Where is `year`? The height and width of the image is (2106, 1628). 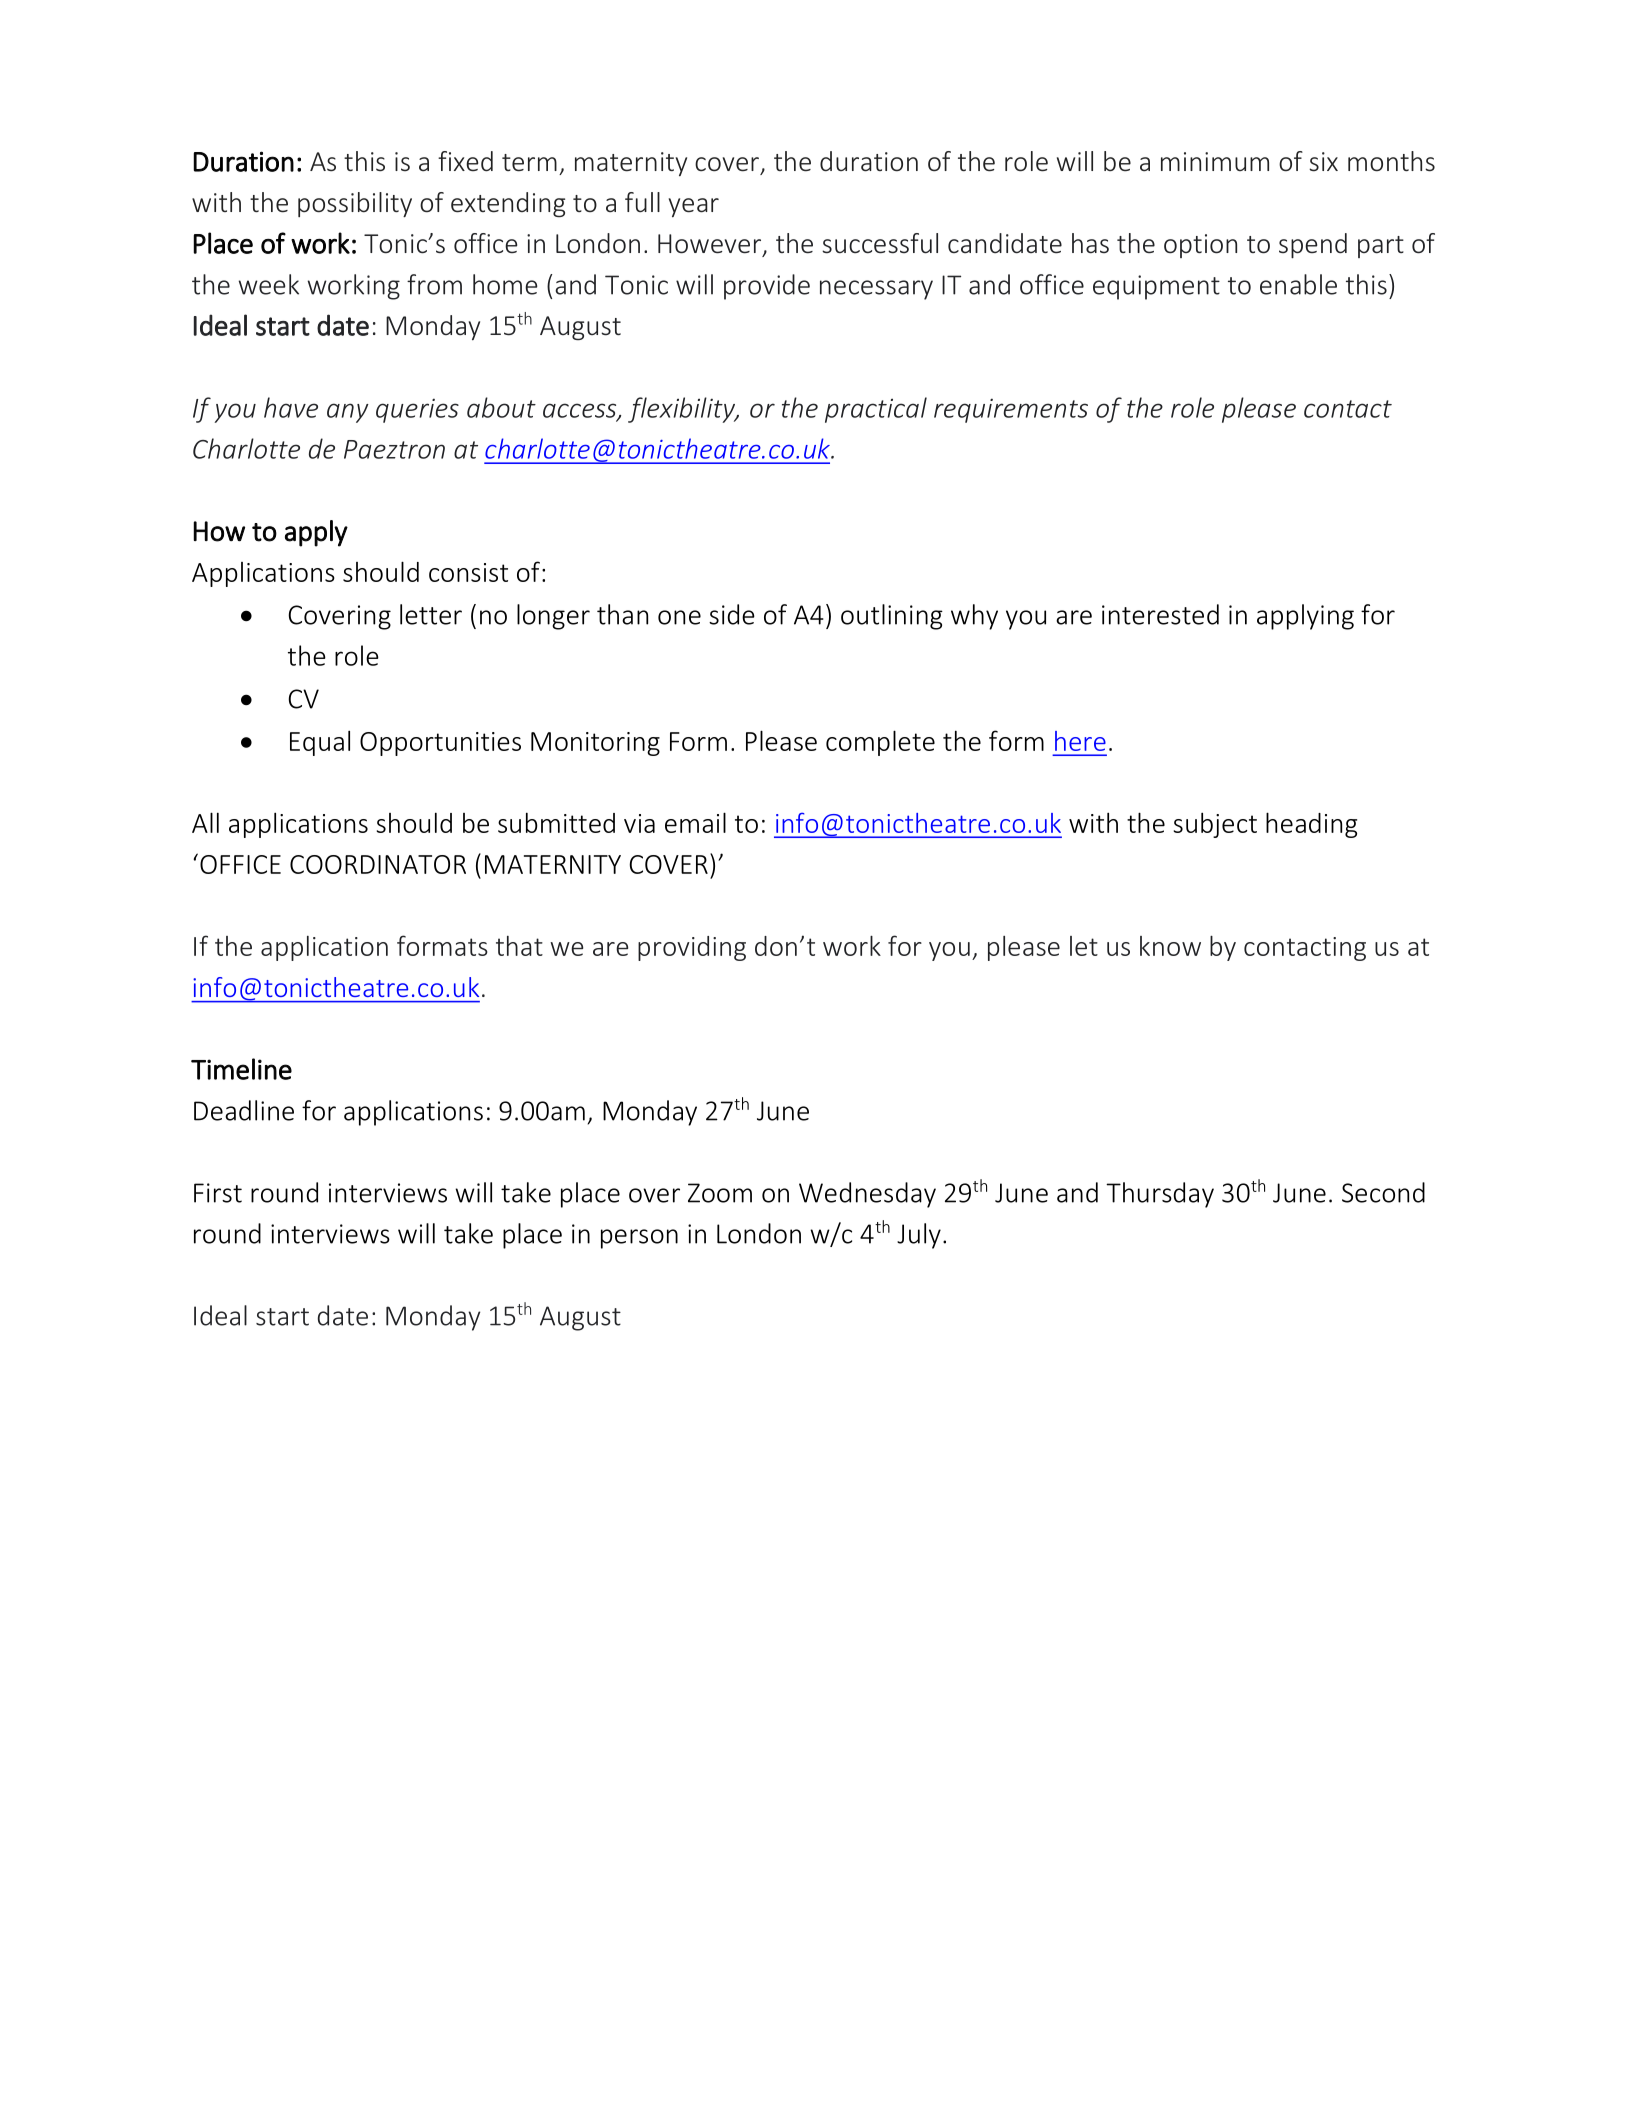
year is located at coordinates (694, 207).
